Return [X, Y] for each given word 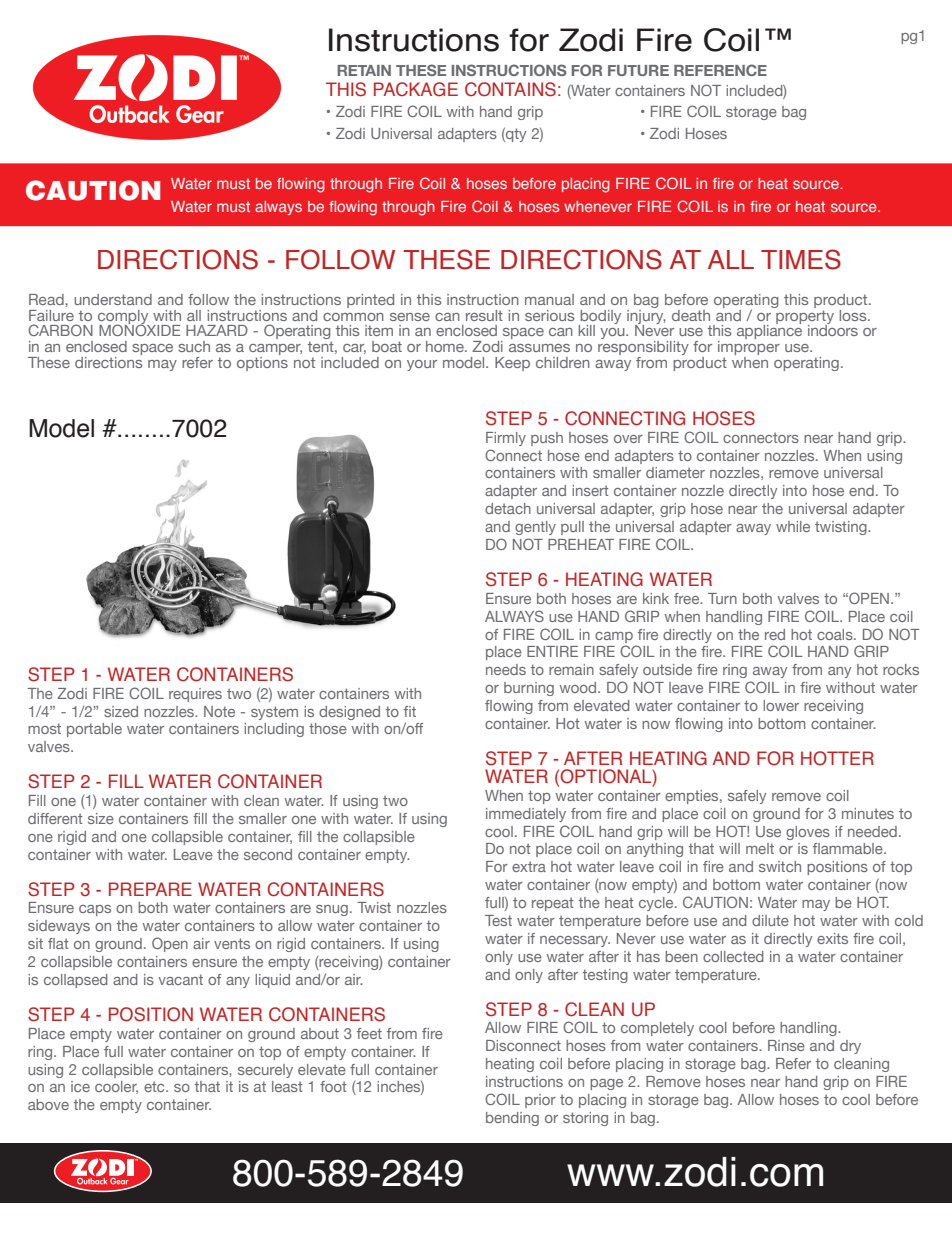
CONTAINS [510, 89]
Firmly [506, 439]
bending [512, 1119]
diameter [675, 472]
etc [155, 1086]
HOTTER [837, 758]
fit [410, 711]
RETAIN [364, 70]
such [194, 346]
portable [94, 730]
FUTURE [638, 70]
